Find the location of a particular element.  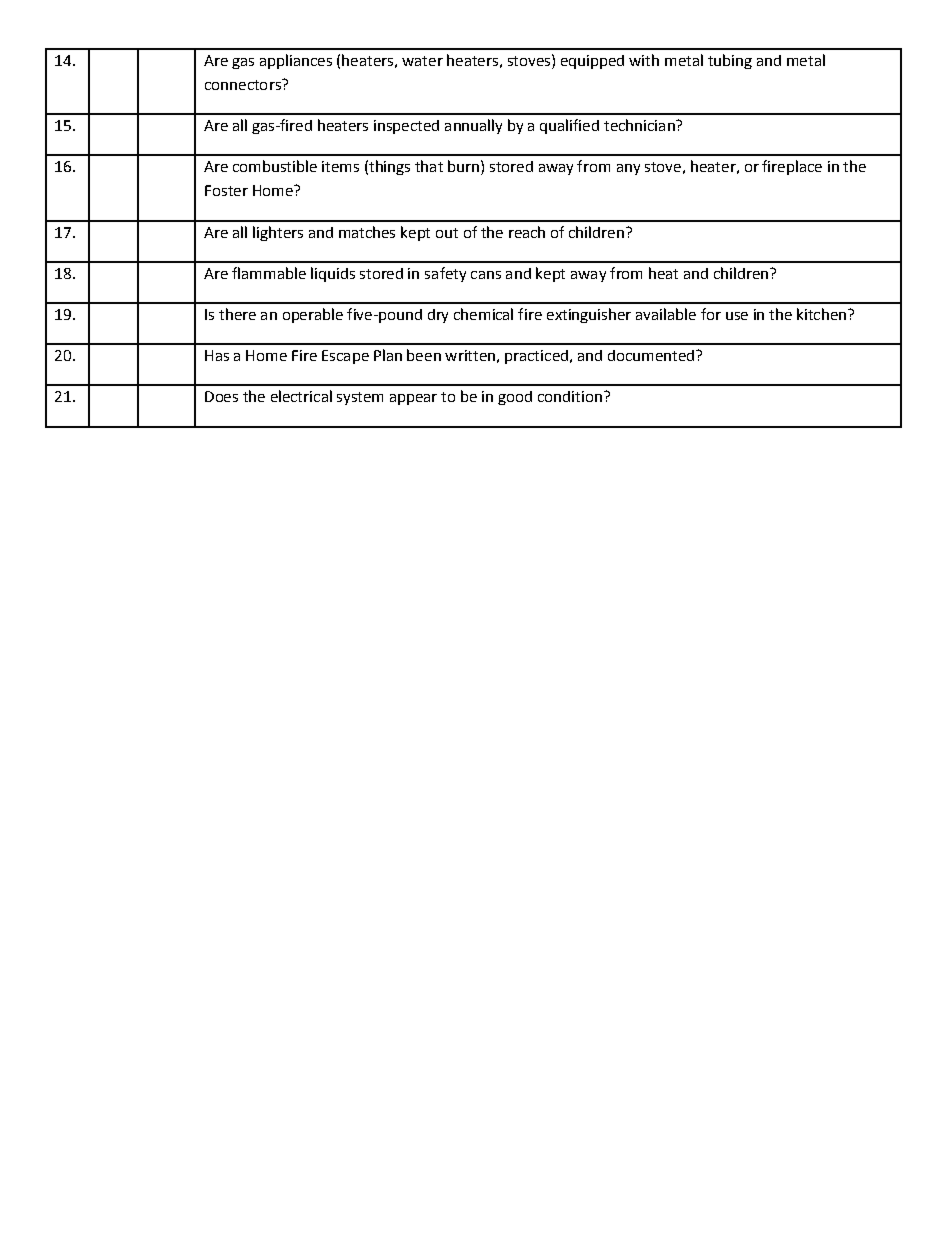

lighters is located at coordinates (278, 233).
